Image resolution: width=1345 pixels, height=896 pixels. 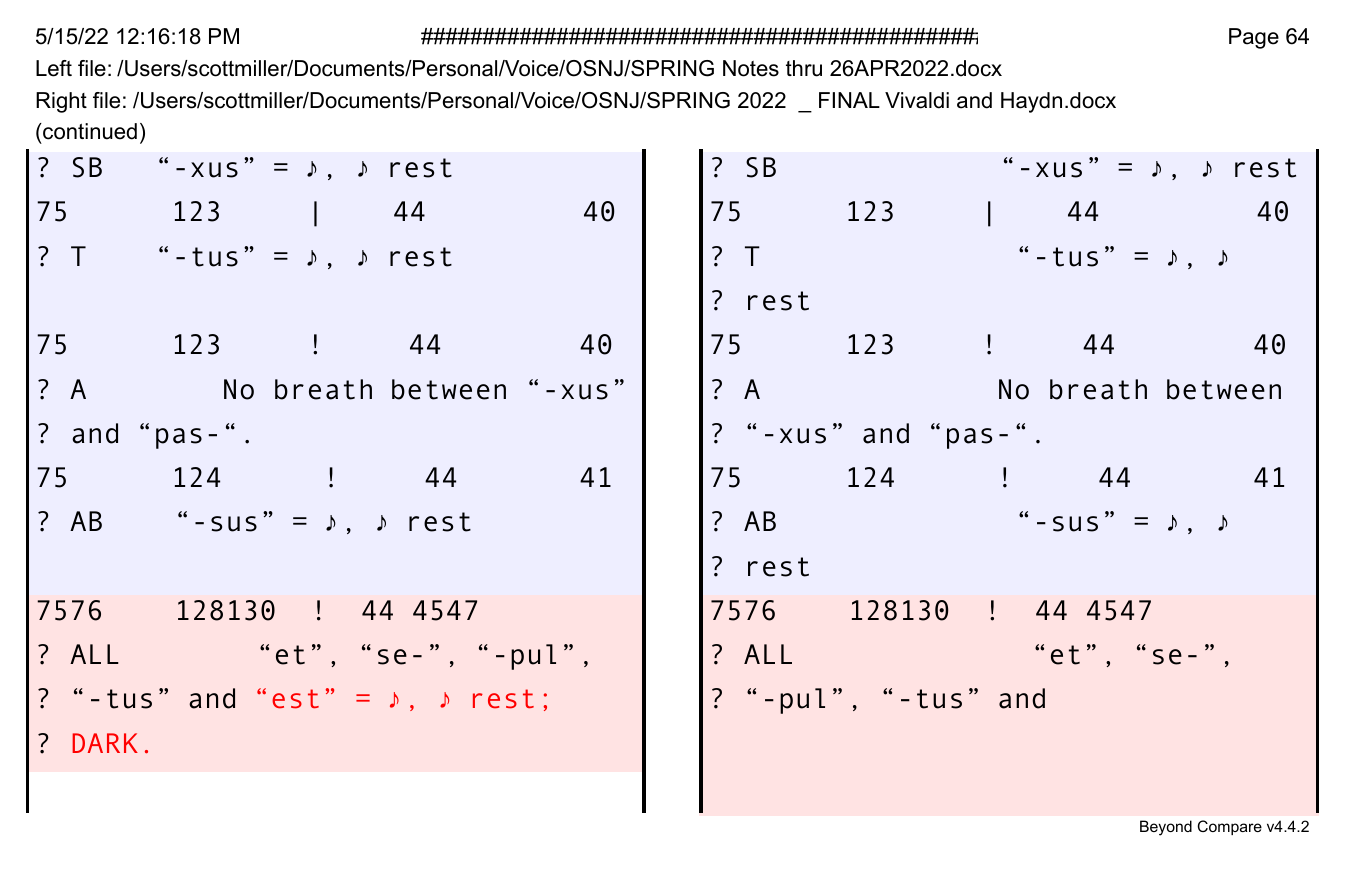 What do you see at coordinates (105, 743) in the screenshot?
I see `DARK` at bounding box center [105, 743].
